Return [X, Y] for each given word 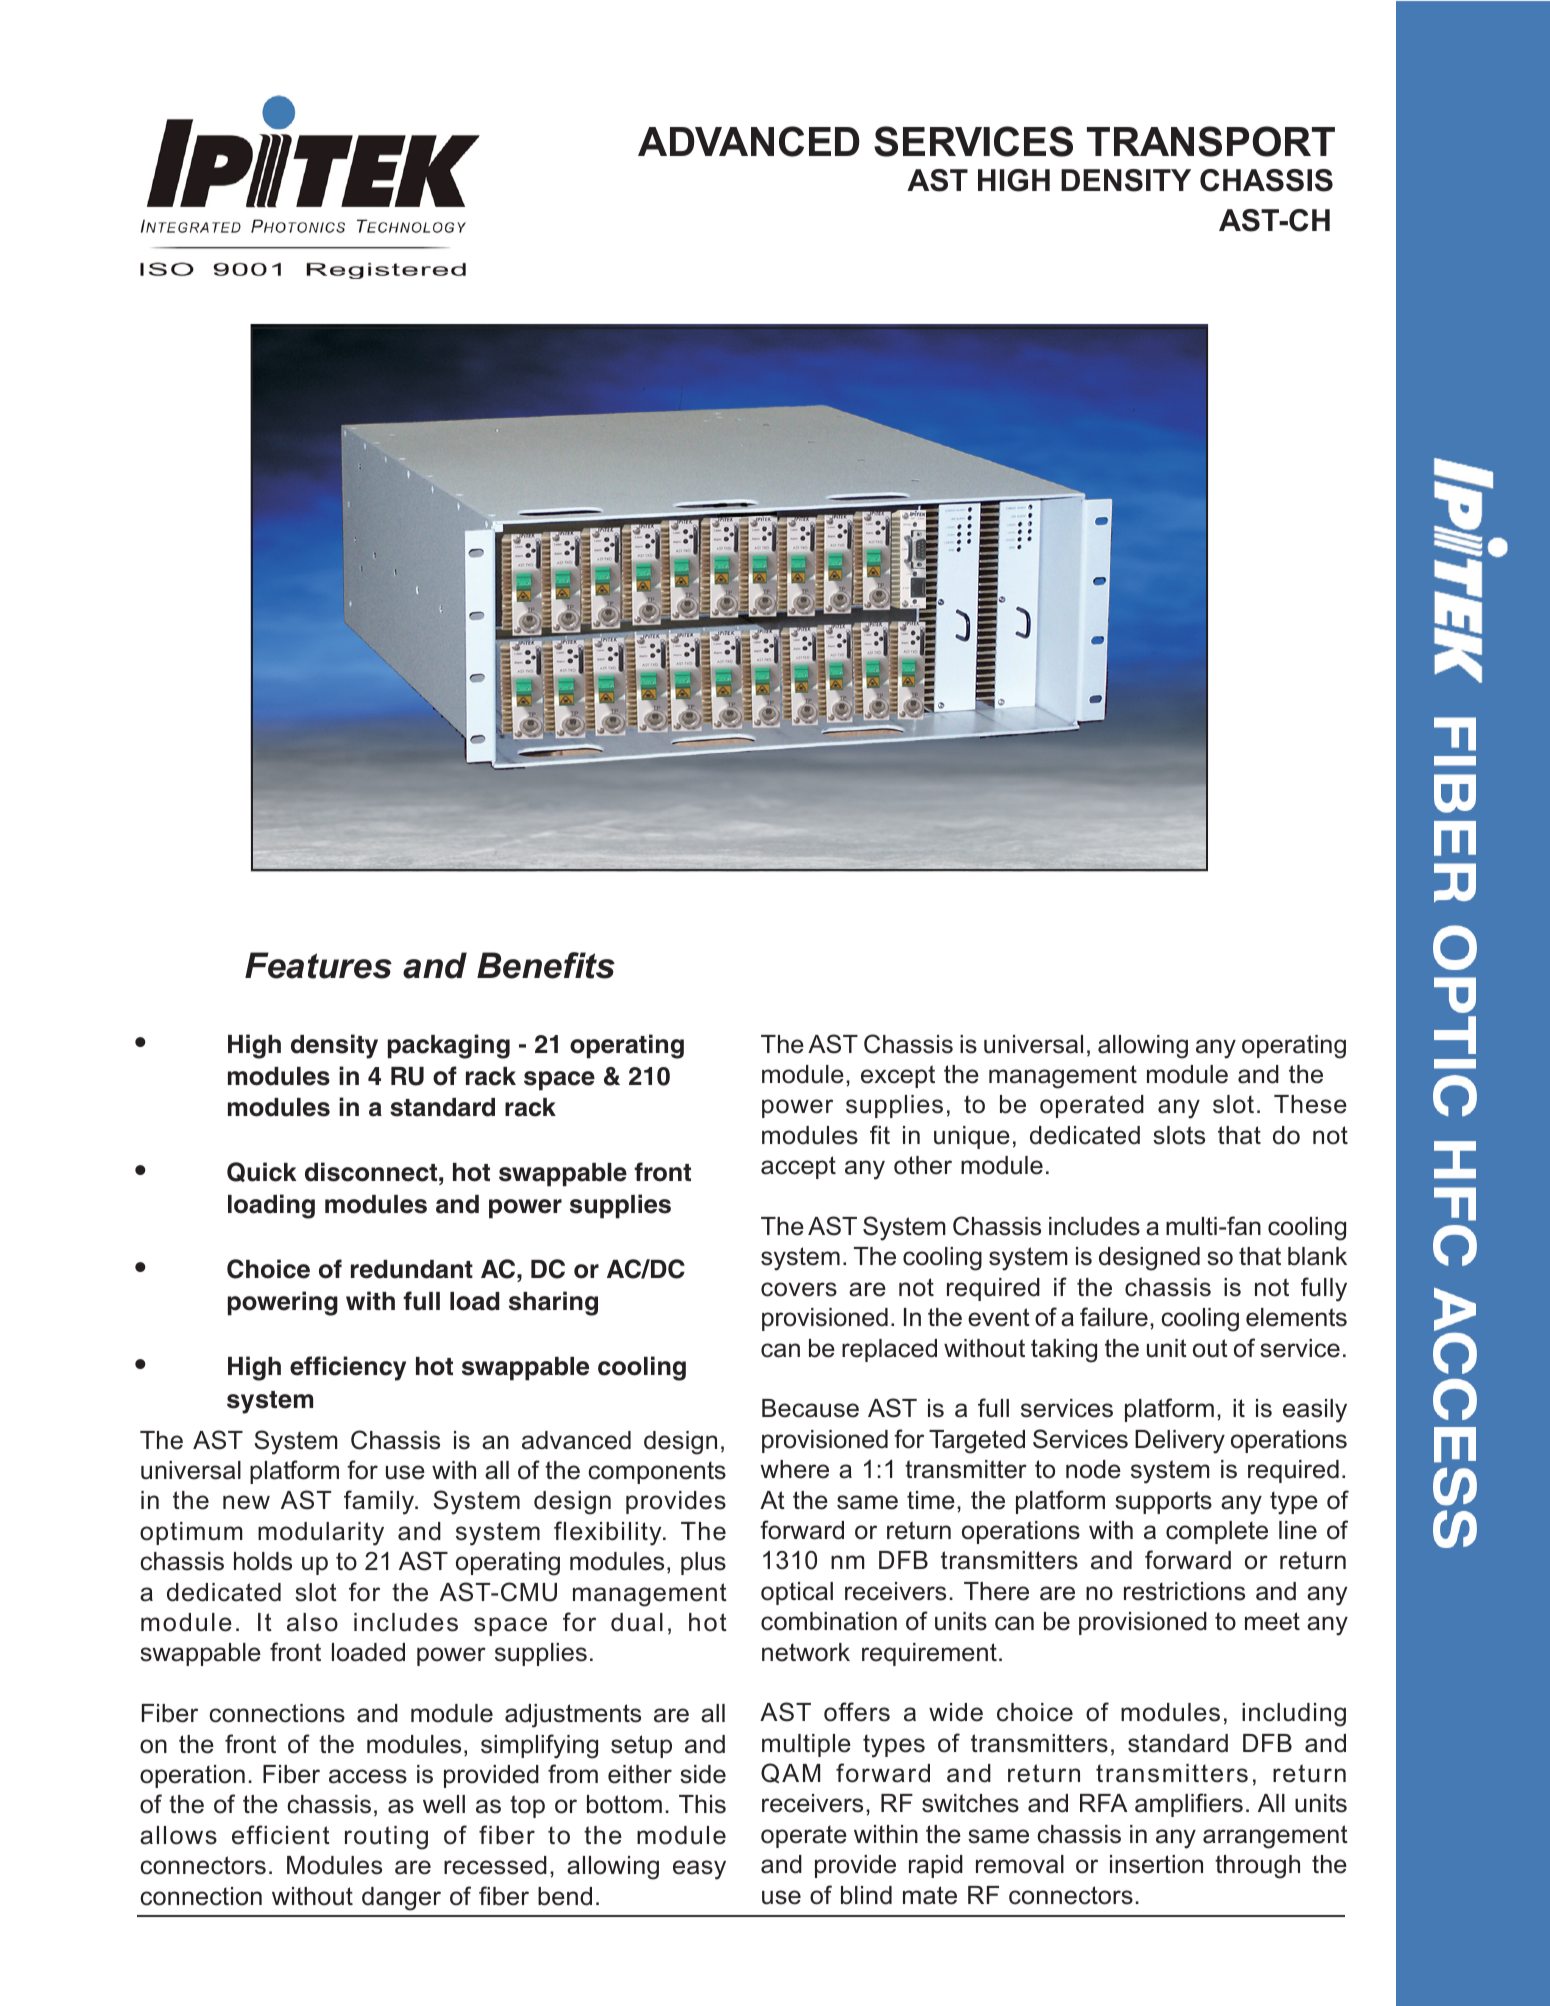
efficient [281, 1835]
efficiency [348, 1368]
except [898, 1076]
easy [699, 1870]
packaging [449, 1046]
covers [799, 1289]
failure [1114, 1317]
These [1310, 1104]
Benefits [546, 965]
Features [318, 965]
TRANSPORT [1211, 141]
